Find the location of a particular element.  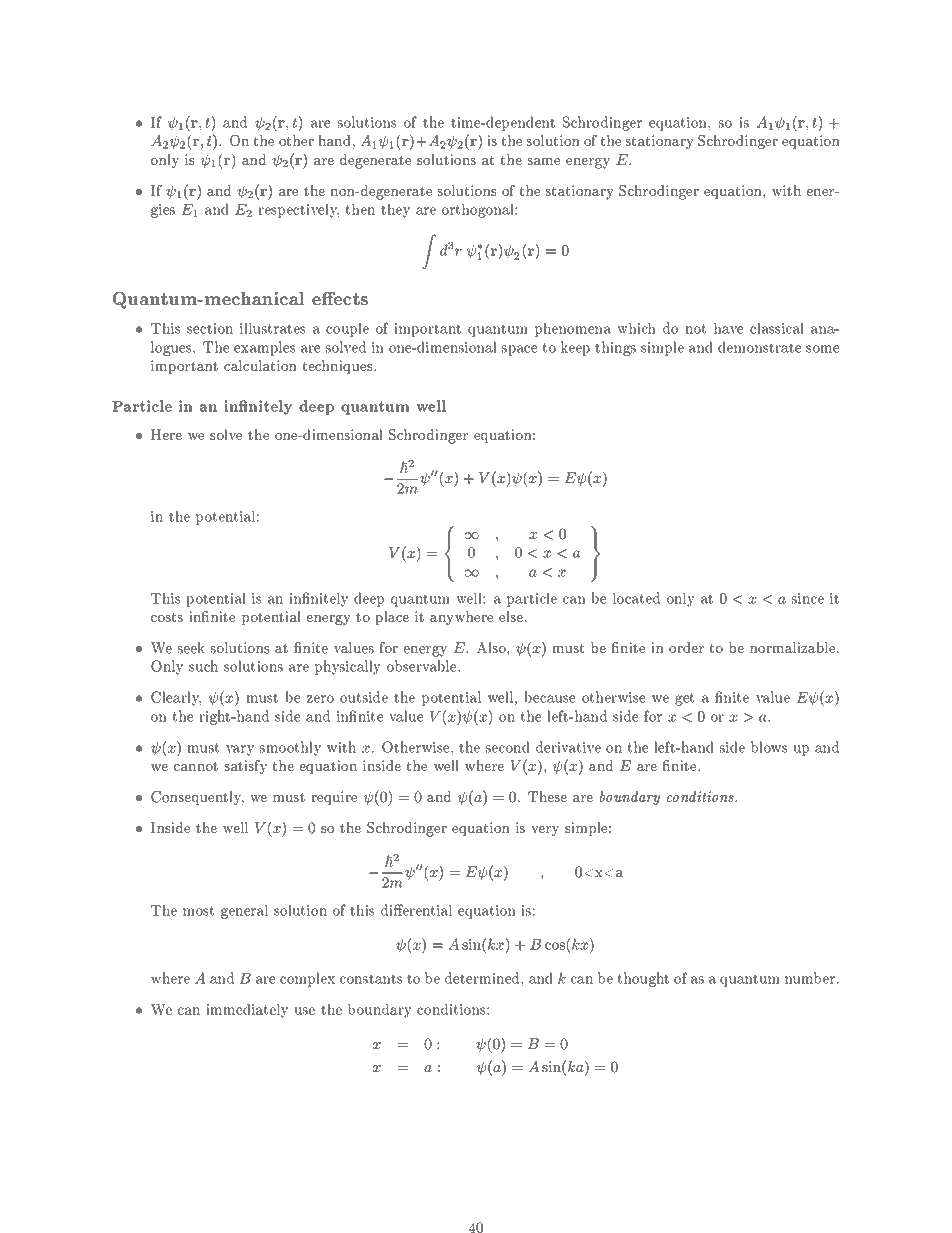

calculation is located at coordinates (260, 365).
